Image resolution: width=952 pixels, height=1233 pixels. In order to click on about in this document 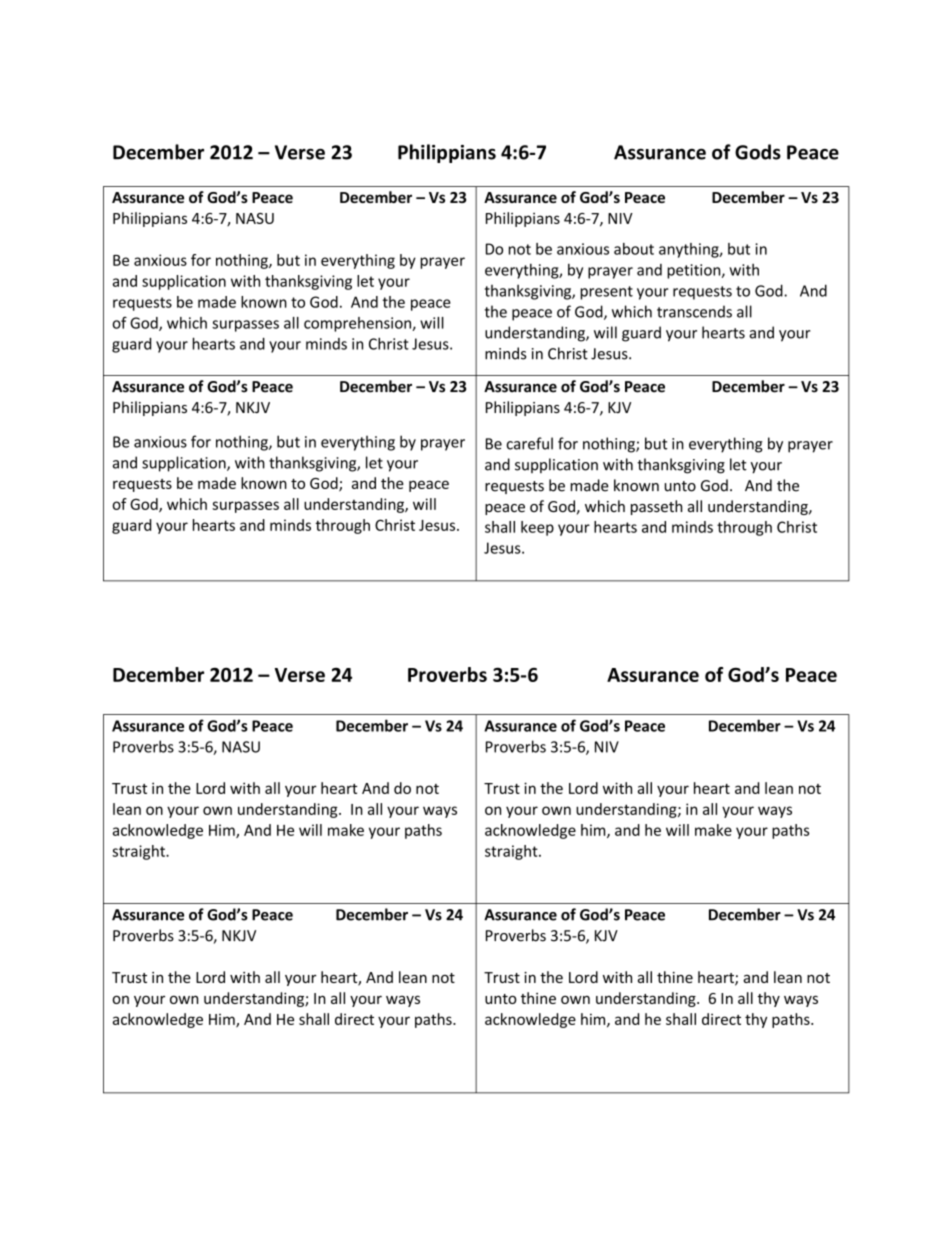, I will do `click(634, 249)`.
